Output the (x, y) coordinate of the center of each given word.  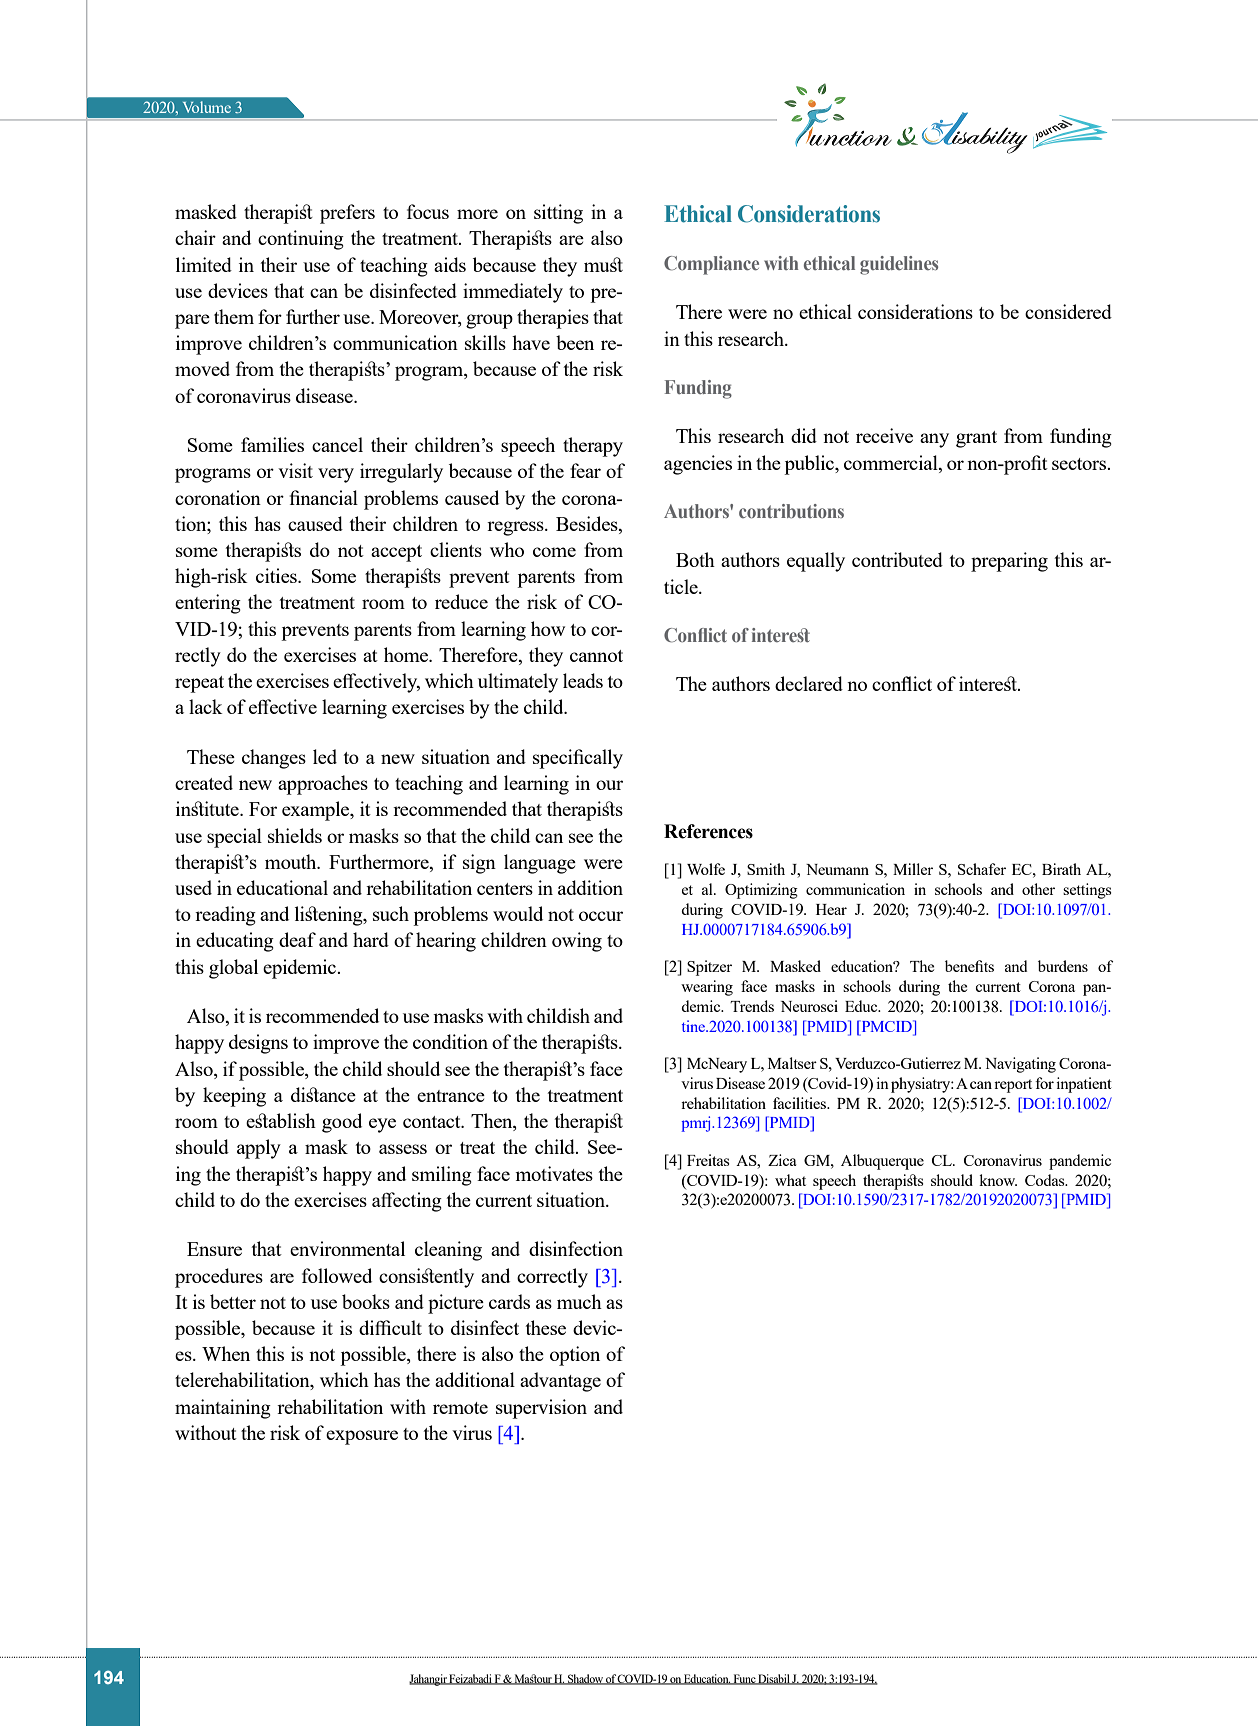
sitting (558, 214)
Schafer (982, 869)
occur (601, 916)
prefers (347, 214)
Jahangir (429, 1680)
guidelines (899, 265)
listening (330, 916)
